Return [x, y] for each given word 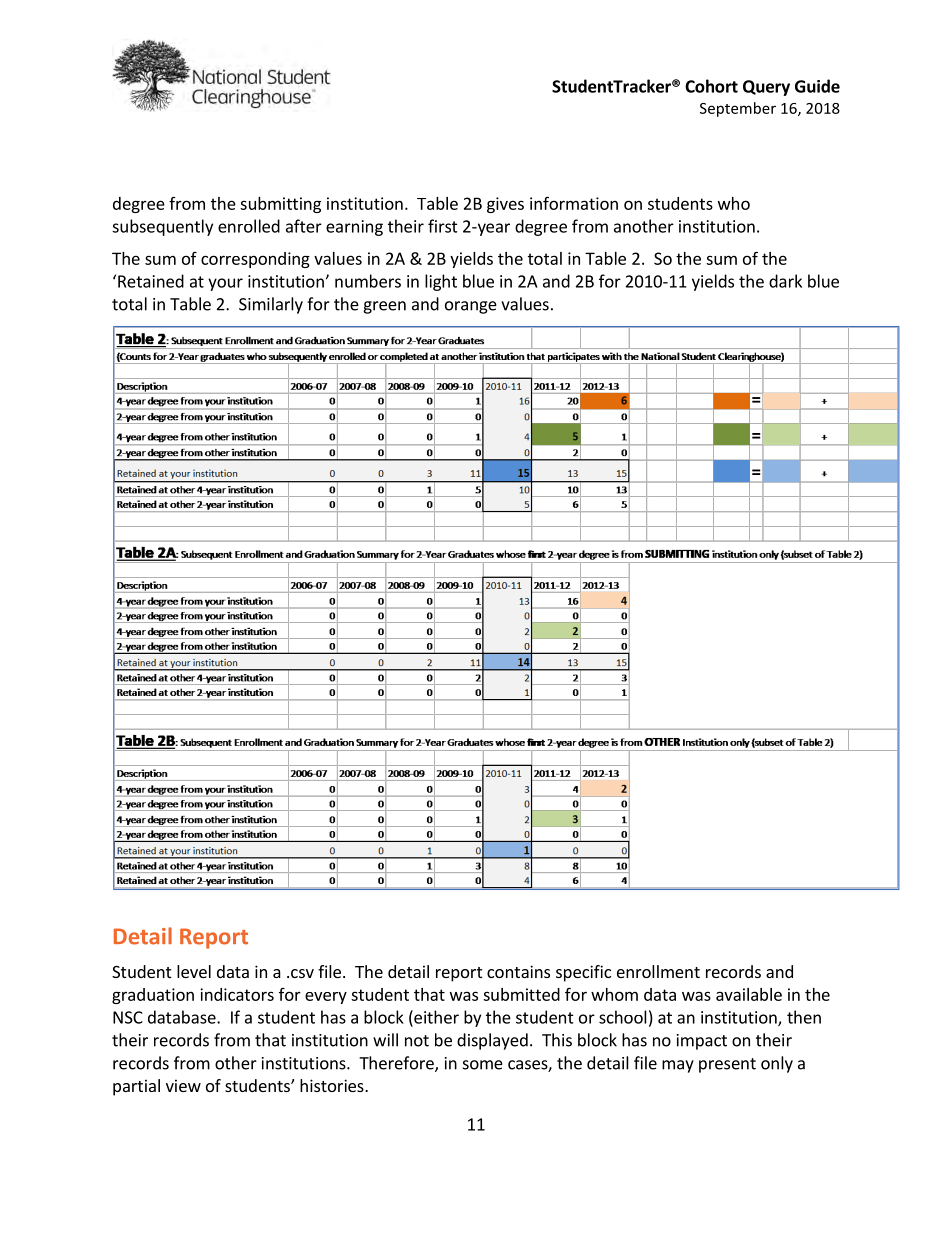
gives [505, 205]
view [183, 1085]
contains [518, 971]
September [738, 109]
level [194, 971]
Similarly [271, 305]
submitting [280, 205]
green [384, 307]
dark [785, 281]
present [727, 1065]
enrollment [658, 971]
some [483, 1065]
